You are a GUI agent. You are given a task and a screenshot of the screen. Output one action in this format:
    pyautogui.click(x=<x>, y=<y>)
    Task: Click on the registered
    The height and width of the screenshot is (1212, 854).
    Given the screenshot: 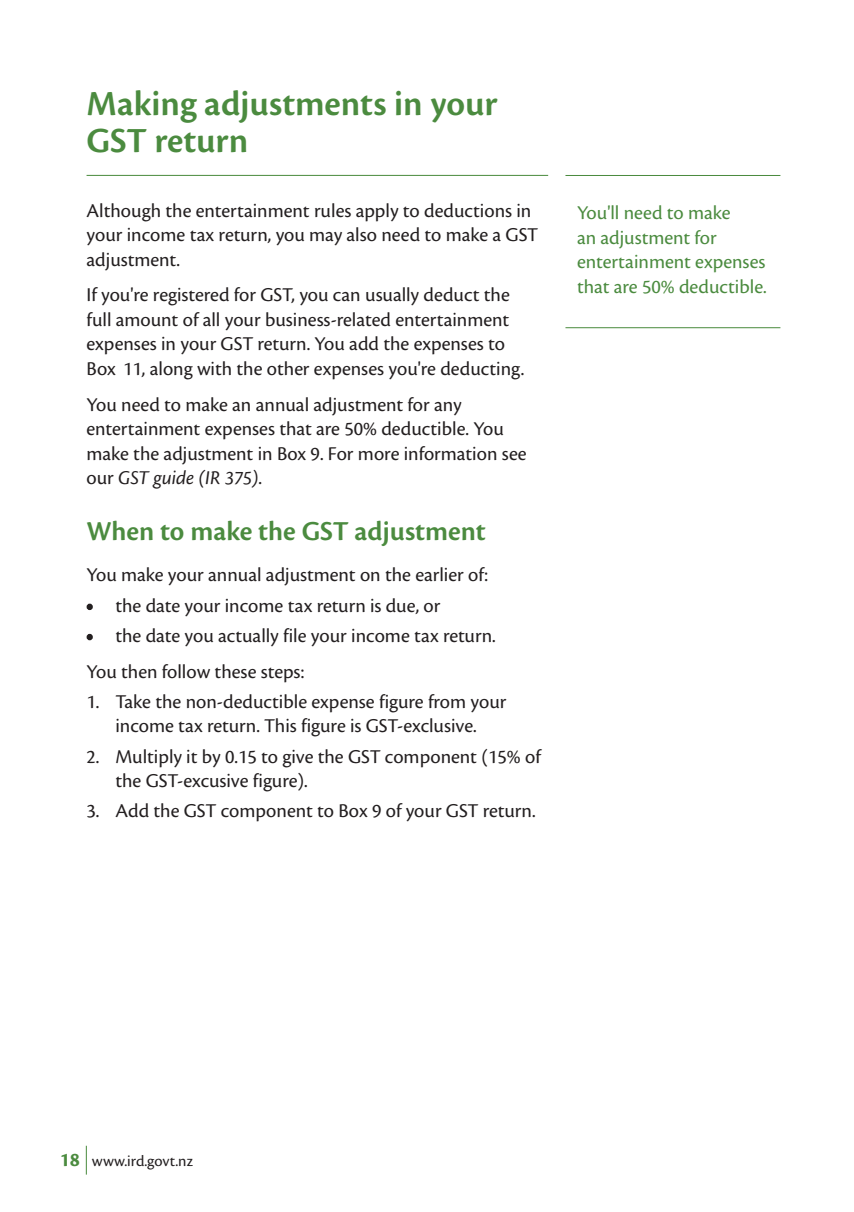 What is the action you would take?
    pyautogui.click(x=191, y=296)
